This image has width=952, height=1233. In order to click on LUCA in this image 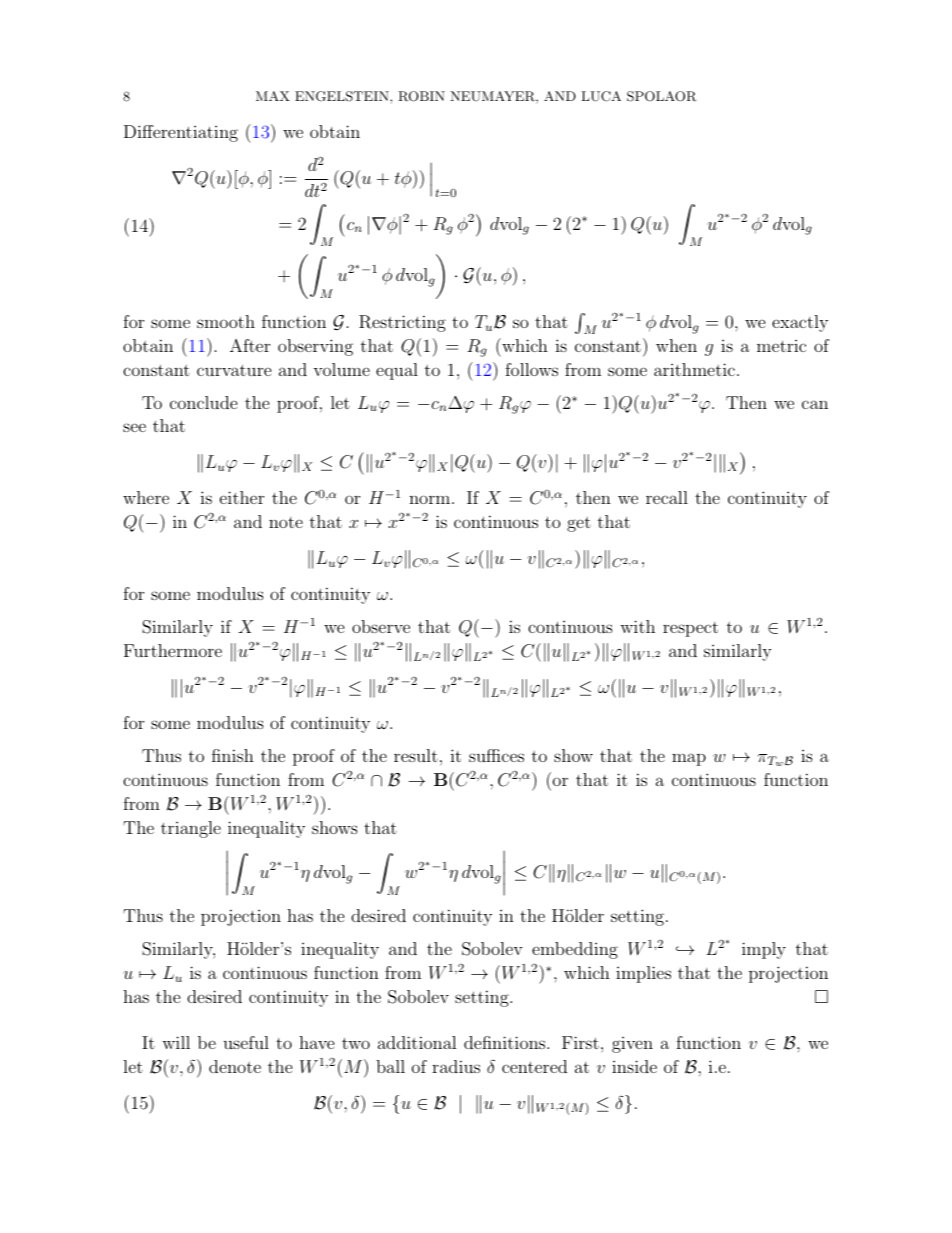, I will do `click(601, 96)`.
